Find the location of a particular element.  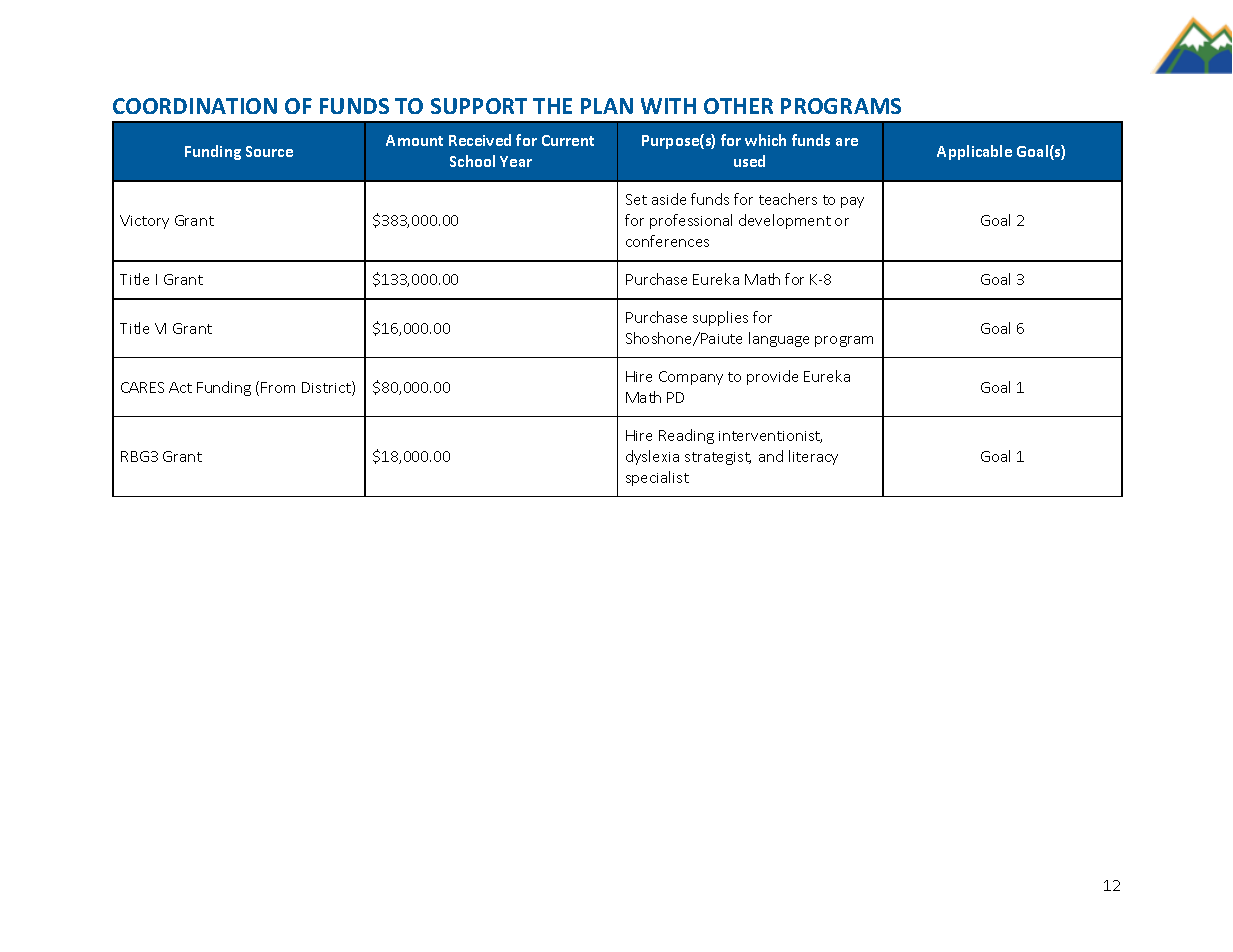

provide is located at coordinates (772, 377).
